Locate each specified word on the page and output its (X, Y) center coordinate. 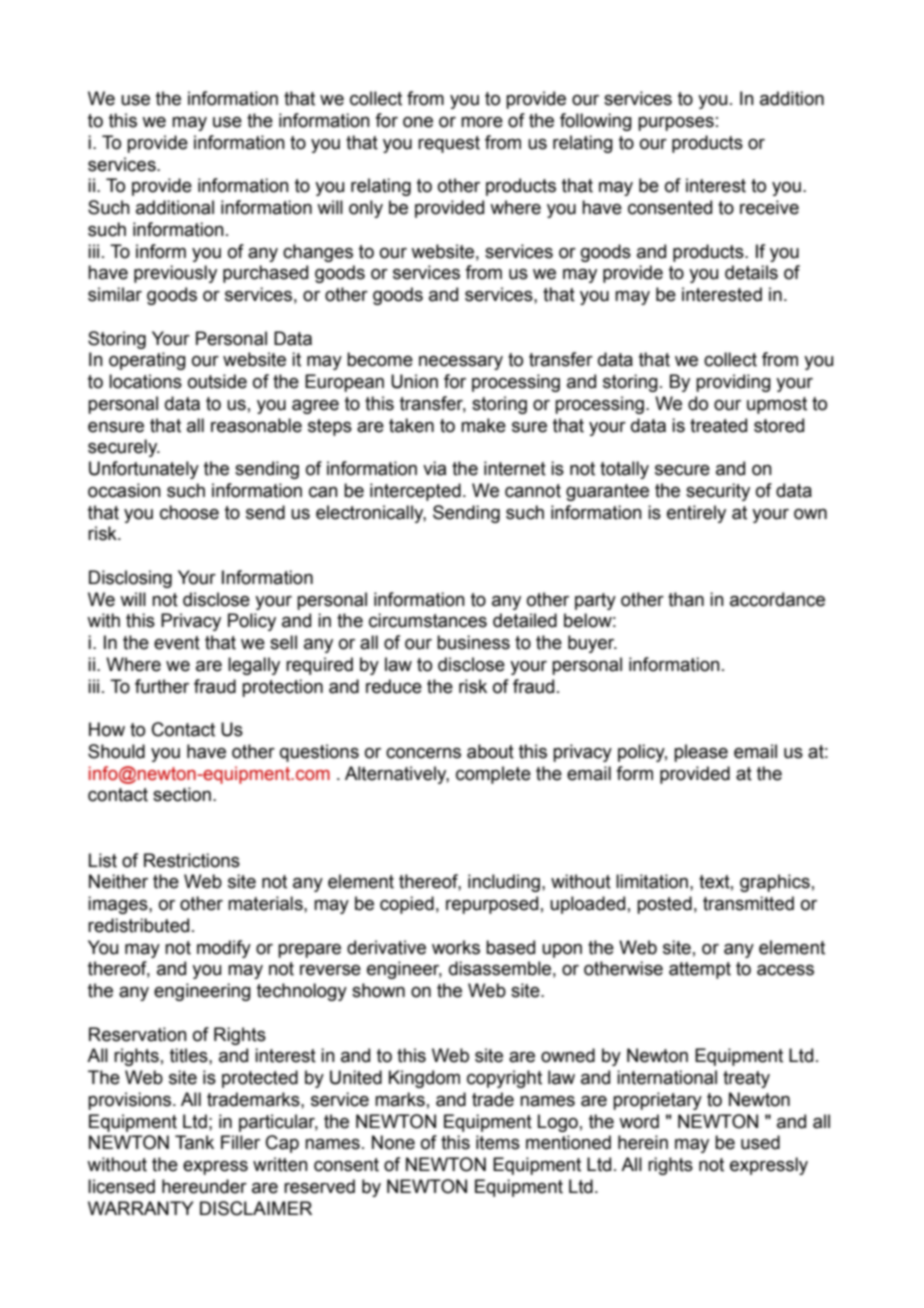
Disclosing (130, 579)
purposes (676, 123)
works (456, 947)
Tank (194, 1142)
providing (733, 383)
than (686, 599)
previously (175, 274)
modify (224, 949)
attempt (700, 970)
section (182, 794)
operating (147, 361)
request (449, 144)
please (701, 753)
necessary (461, 362)
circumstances (428, 620)
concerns (423, 753)
